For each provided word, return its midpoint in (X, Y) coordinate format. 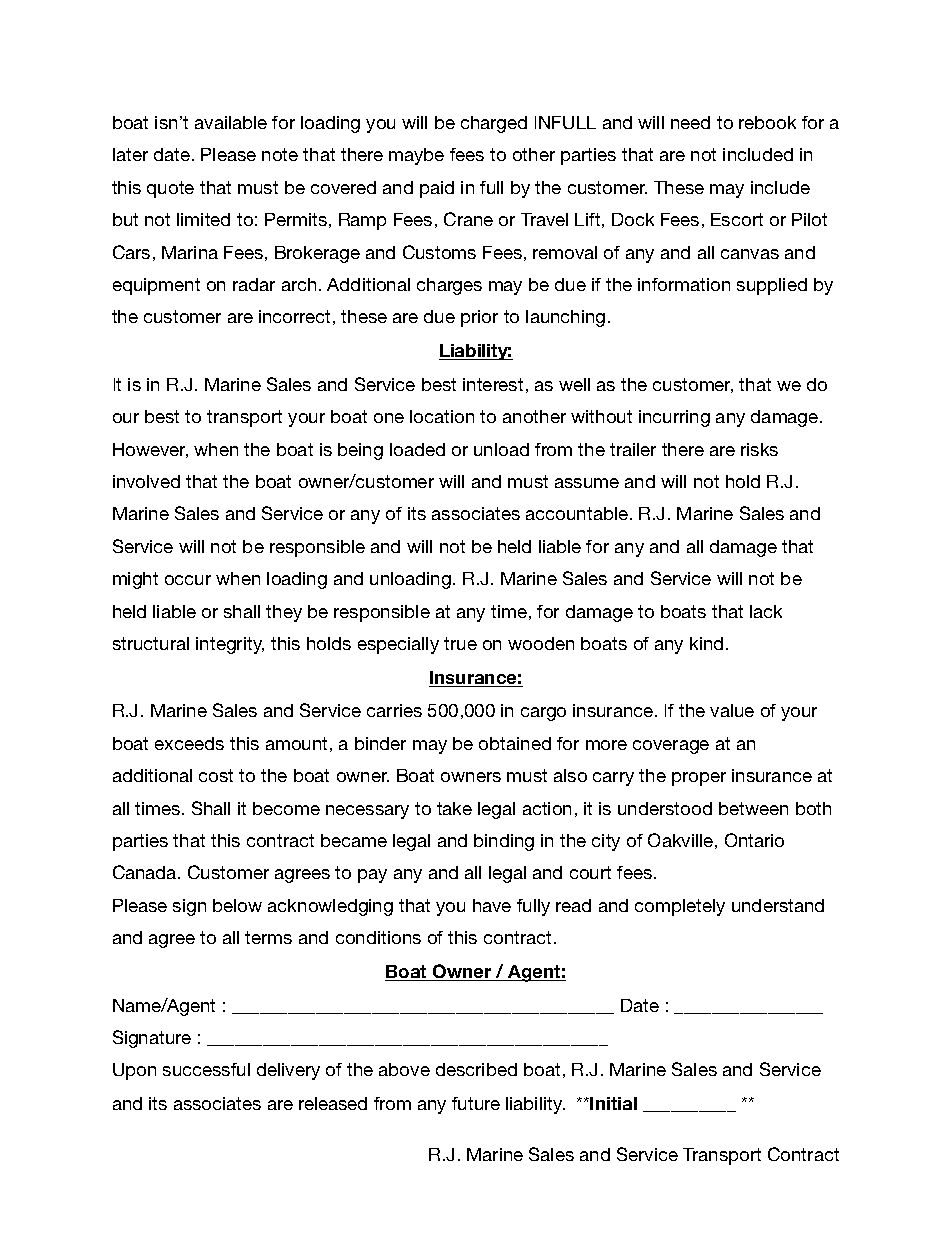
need (690, 122)
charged (494, 124)
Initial (613, 1103)
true (460, 643)
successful (206, 1069)
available (231, 122)
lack (766, 611)
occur (188, 580)
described (476, 1069)
